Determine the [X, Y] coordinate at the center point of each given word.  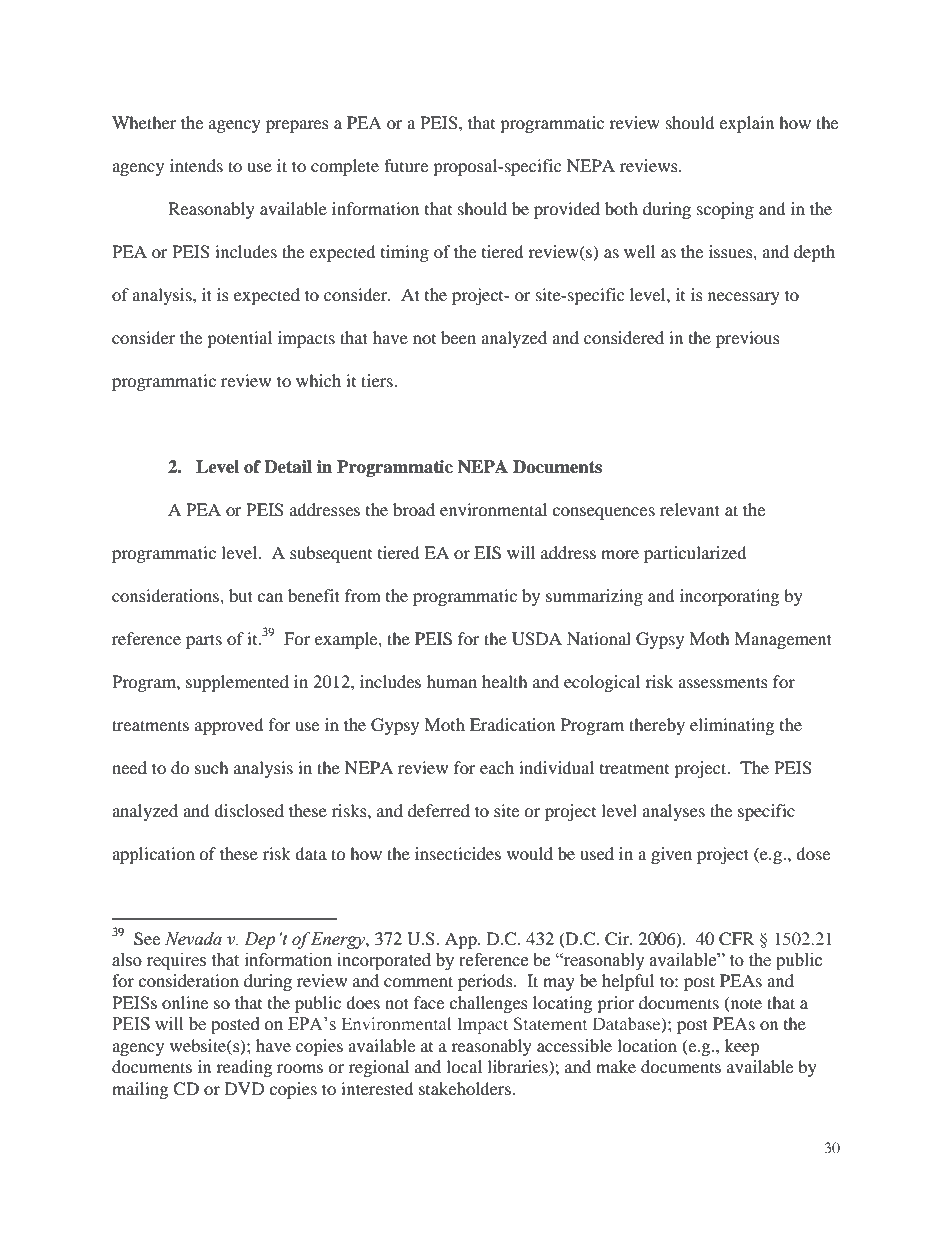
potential [239, 339]
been [458, 337]
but [241, 595]
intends [196, 165]
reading [244, 1068]
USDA [537, 639]
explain [746, 124]
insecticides [458, 853]
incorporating [729, 597]
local [464, 1066]
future [406, 165]
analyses [673, 812]
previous [748, 339]
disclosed [249, 810]
